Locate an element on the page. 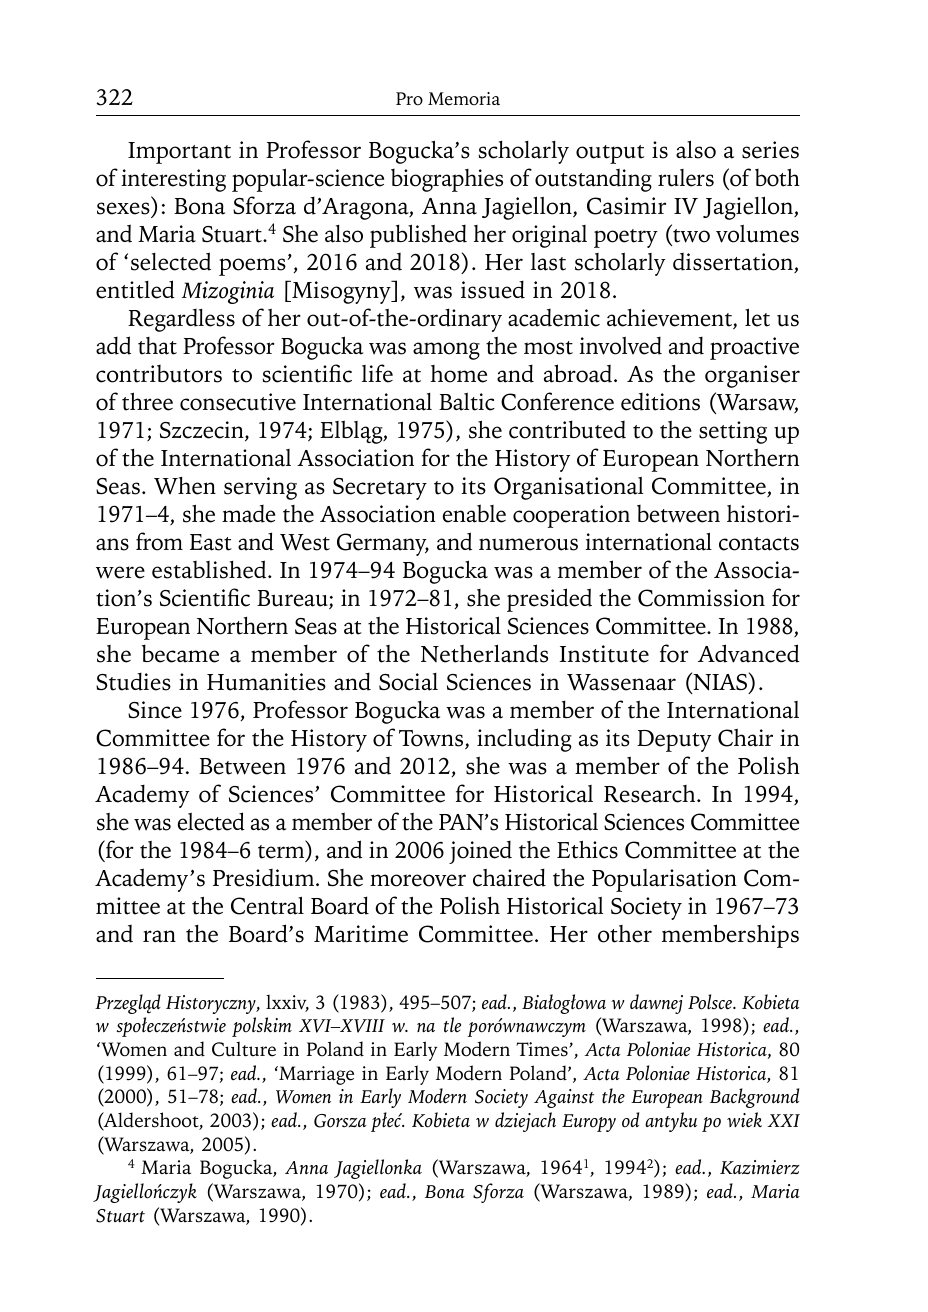  Deputy is located at coordinates (674, 741).
